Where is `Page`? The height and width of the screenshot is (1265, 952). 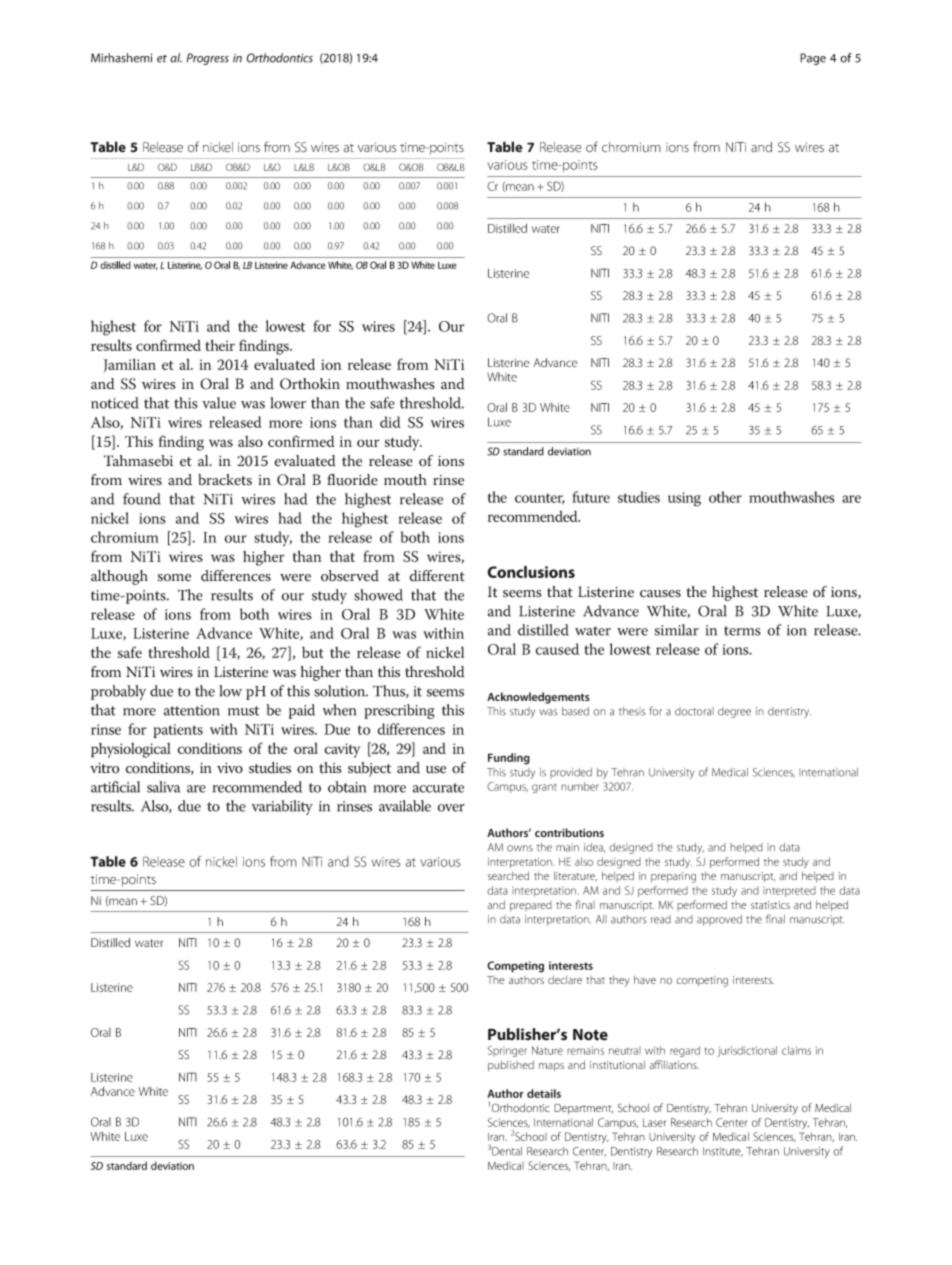
Page is located at coordinates (813, 59).
